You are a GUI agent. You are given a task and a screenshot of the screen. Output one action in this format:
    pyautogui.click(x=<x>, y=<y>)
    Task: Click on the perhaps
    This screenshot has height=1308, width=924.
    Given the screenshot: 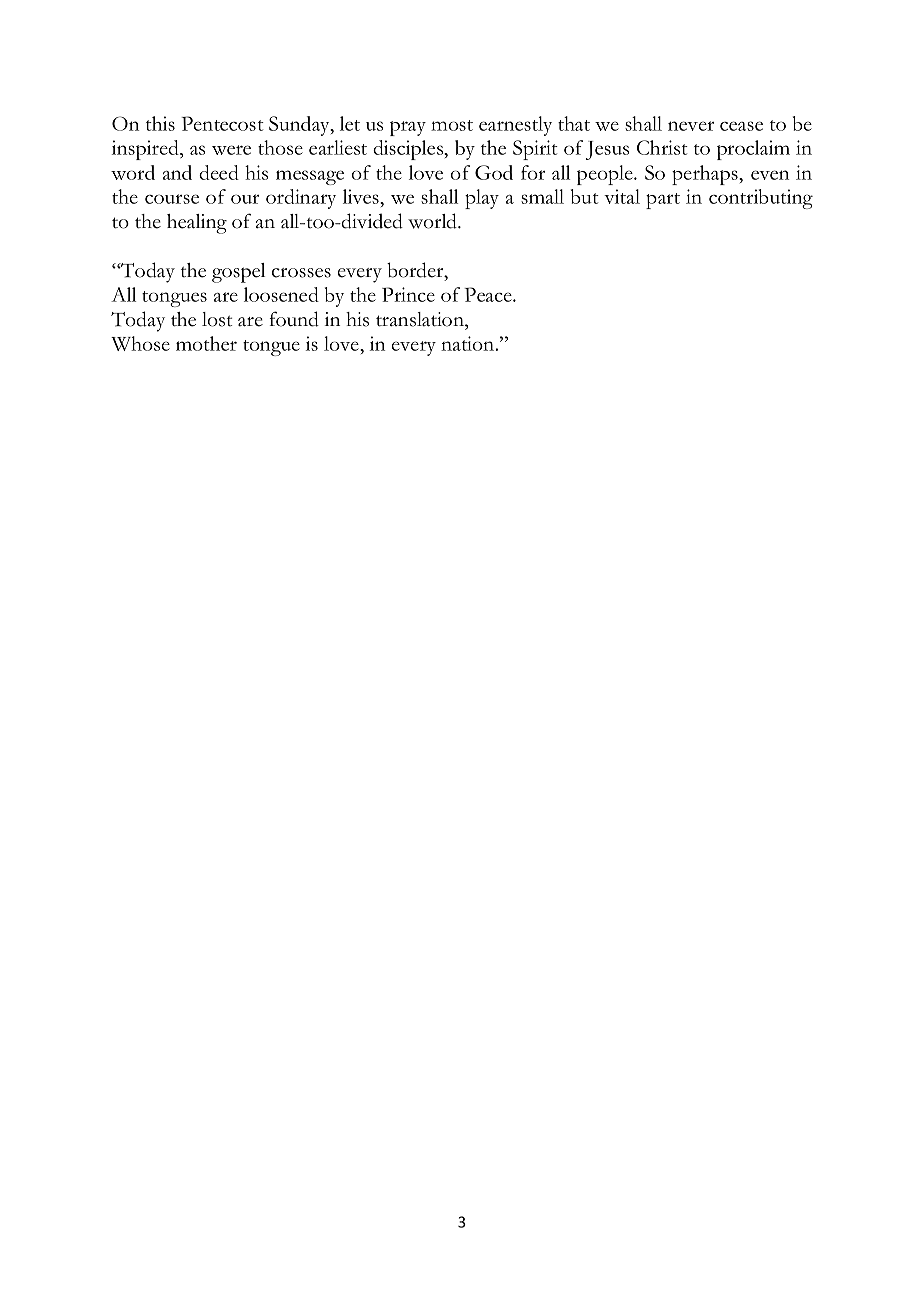 What is the action you would take?
    pyautogui.click(x=706, y=175)
